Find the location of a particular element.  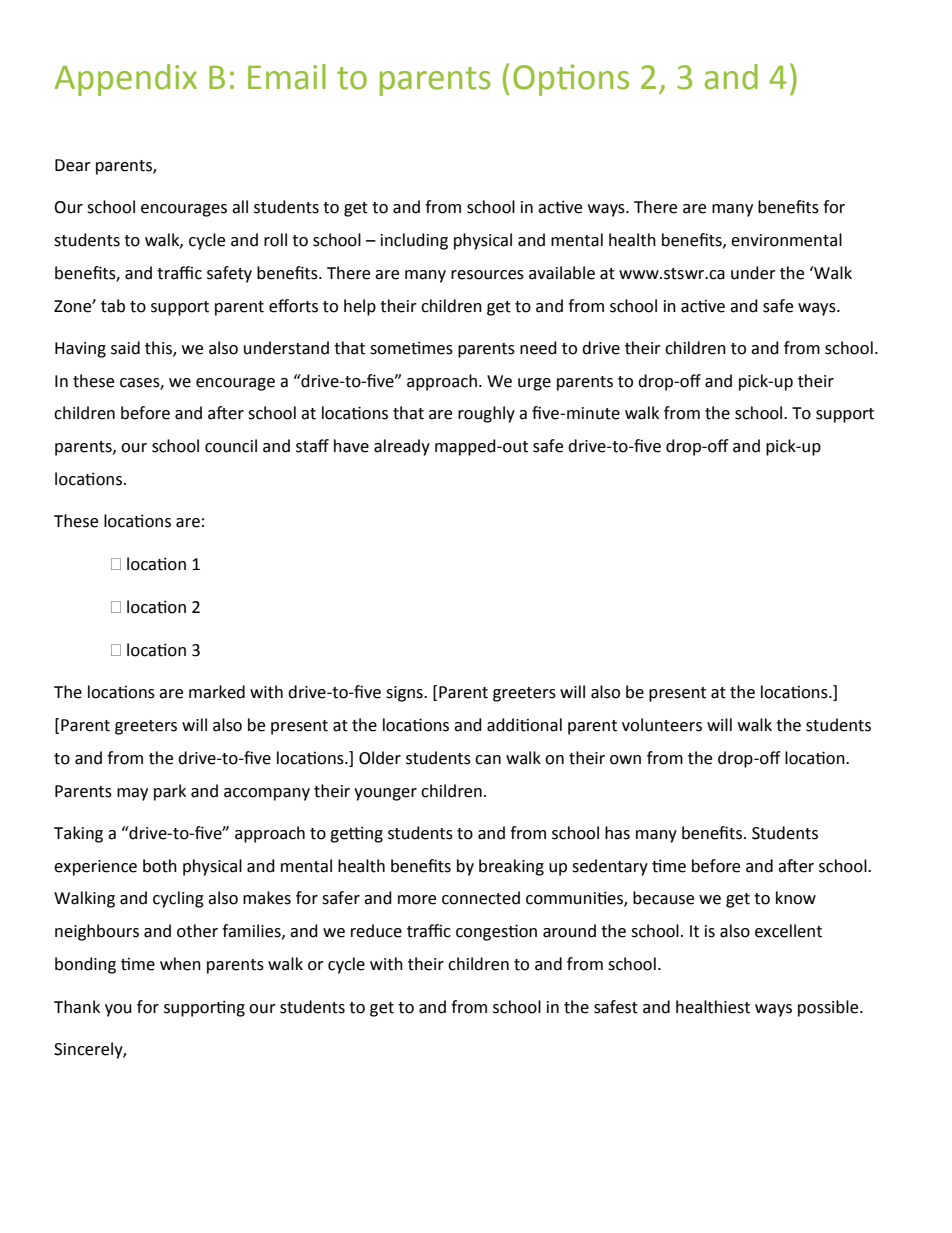

marked is located at coordinates (217, 692).
